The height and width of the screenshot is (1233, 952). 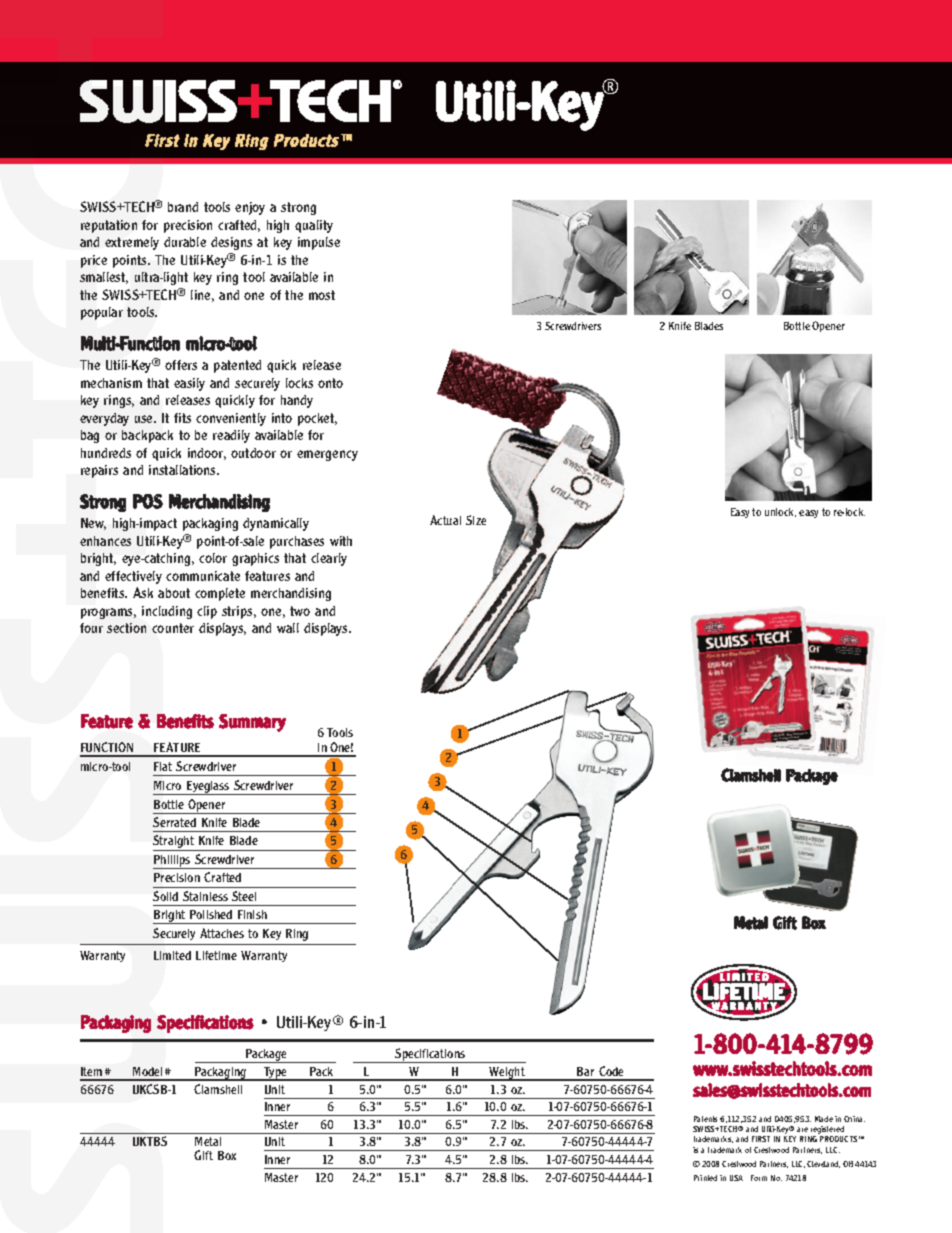 What do you see at coordinates (252, 723) in the screenshot?
I see `Summary` at bounding box center [252, 723].
